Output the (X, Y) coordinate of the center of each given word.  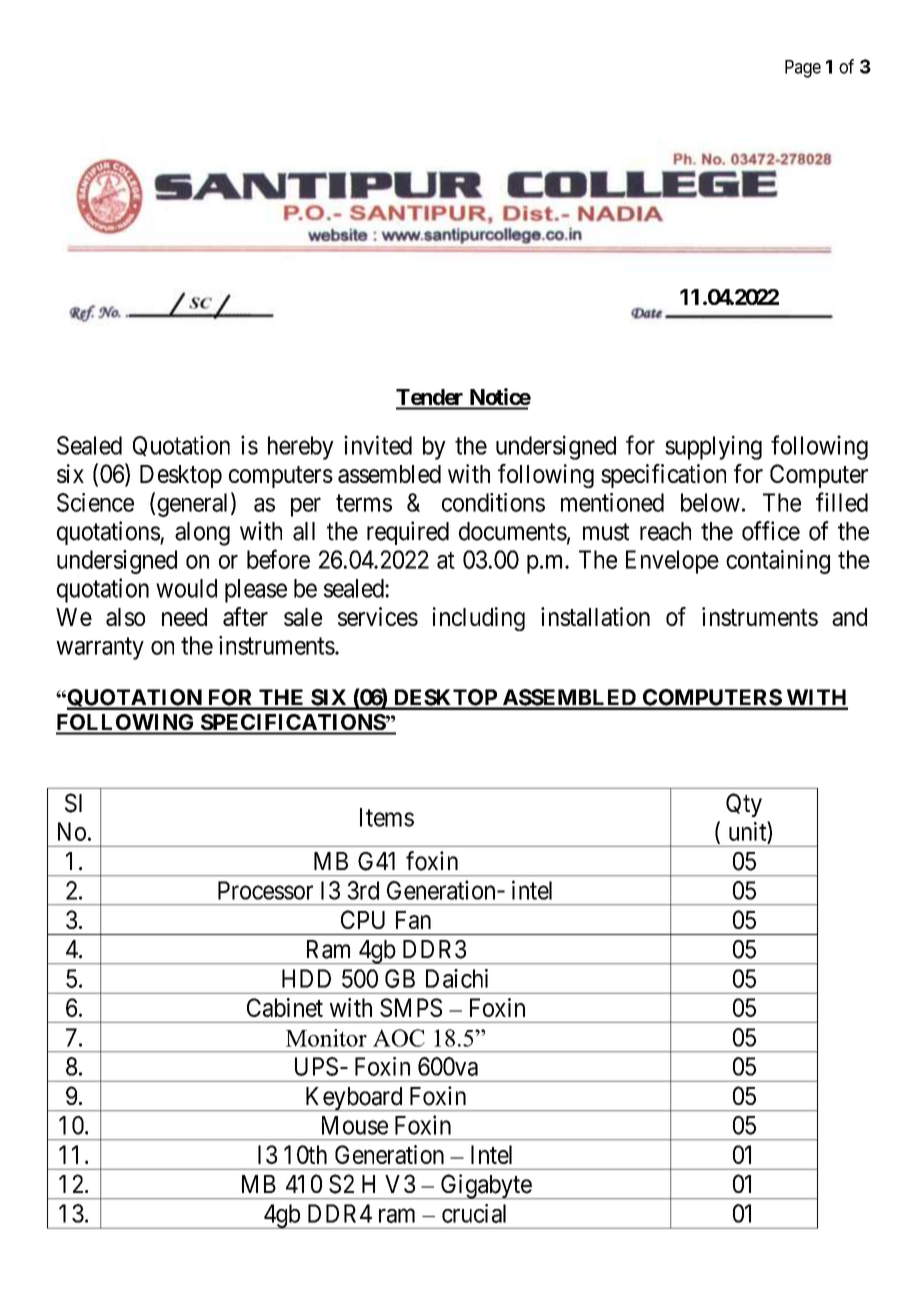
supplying (713, 447)
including (479, 619)
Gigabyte (486, 1186)
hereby (301, 448)
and (849, 617)
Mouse (355, 1125)
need (184, 617)
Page (803, 69)
